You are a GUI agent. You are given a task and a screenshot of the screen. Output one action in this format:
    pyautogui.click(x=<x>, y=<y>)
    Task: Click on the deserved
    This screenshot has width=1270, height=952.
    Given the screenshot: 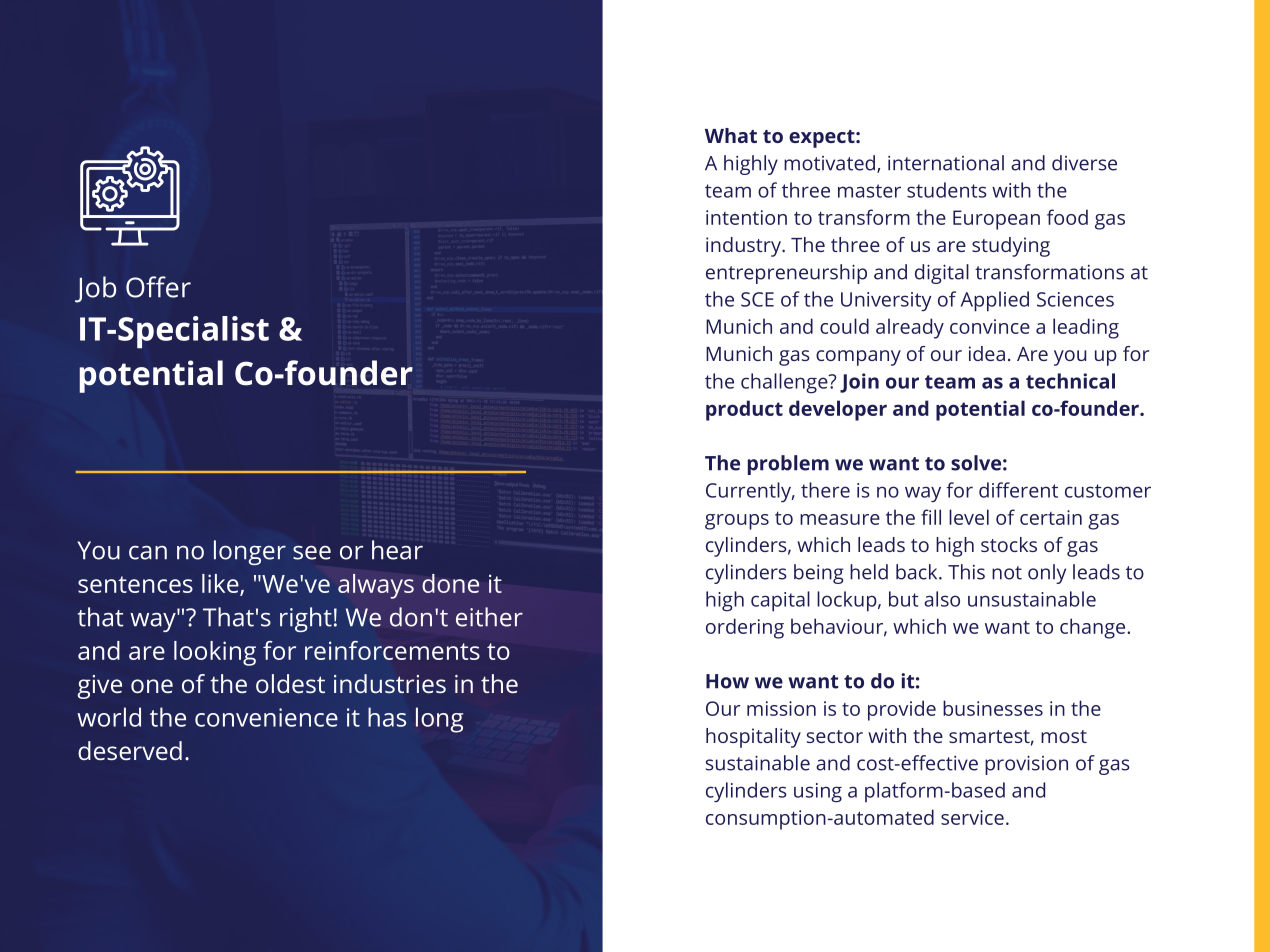 What is the action you would take?
    pyautogui.click(x=130, y=750)
